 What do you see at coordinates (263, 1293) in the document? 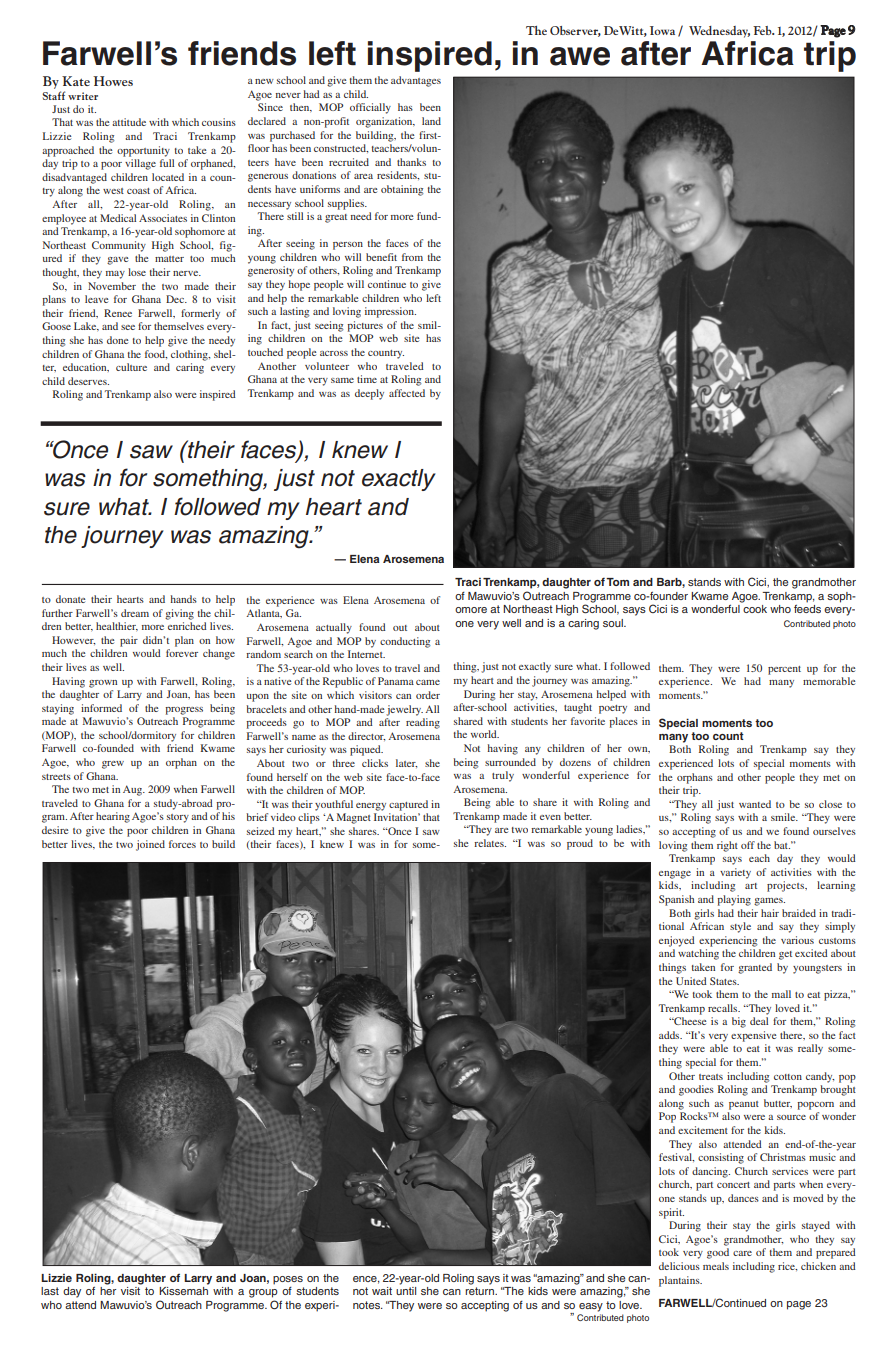
I see `group` at bounding box center [263, 1293].
